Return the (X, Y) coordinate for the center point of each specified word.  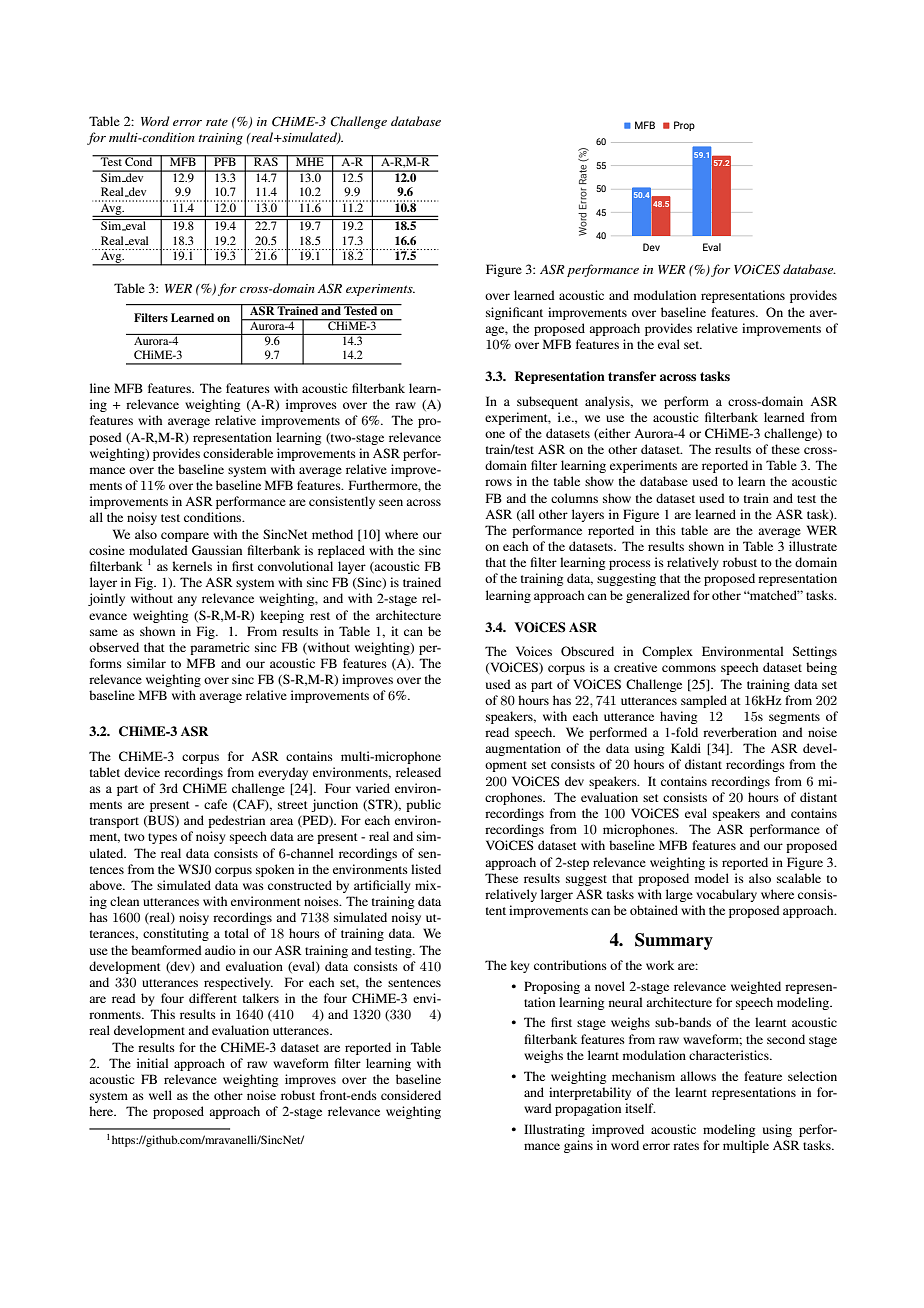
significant (514, 313)
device (142, 772)
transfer (632, 376)
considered (411, 1095)
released (418, 772)
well (160, 1095)
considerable (238, 453)
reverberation (740, 732)
